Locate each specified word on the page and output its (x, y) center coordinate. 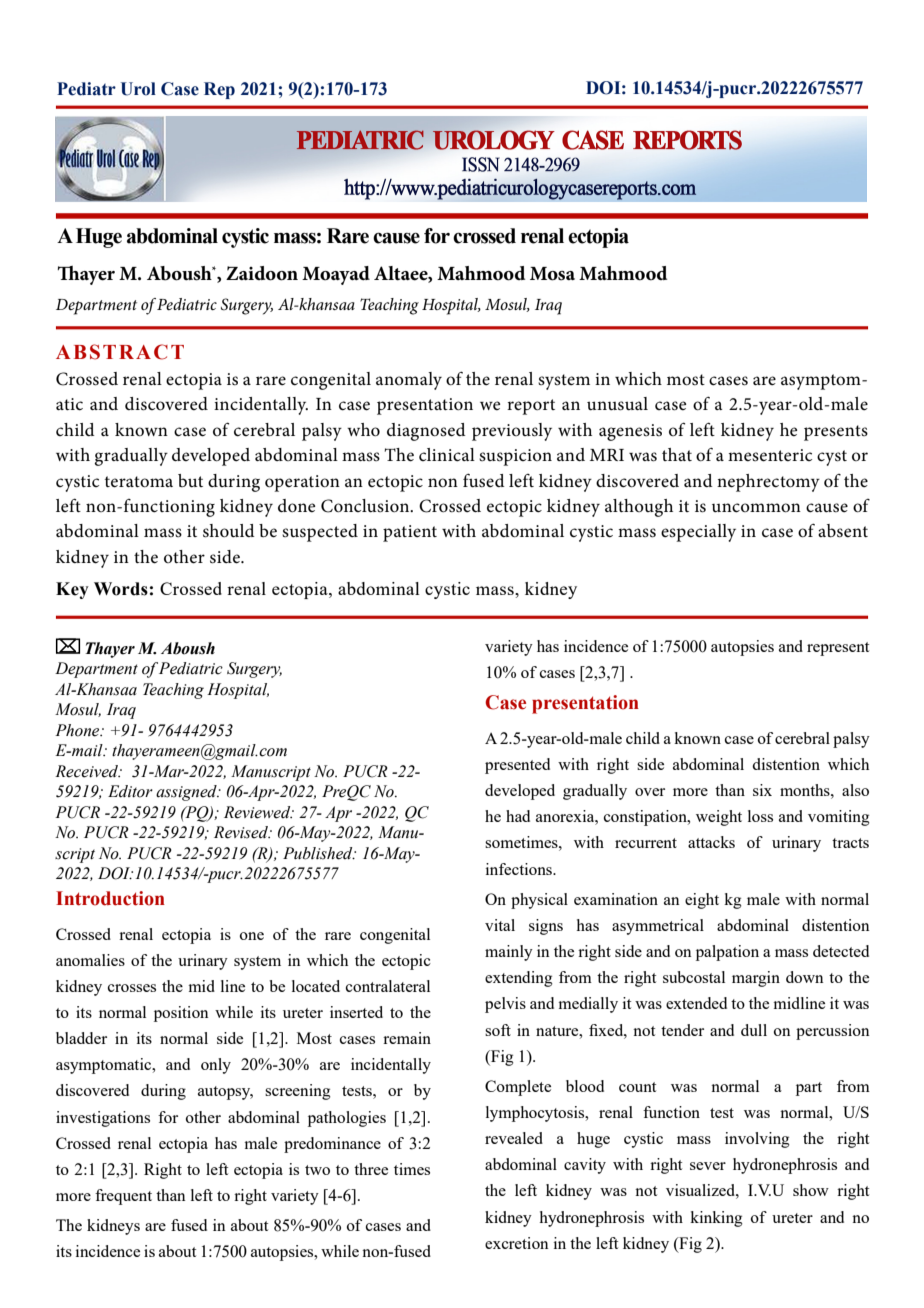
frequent (123, 1197)
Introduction (110, 898)
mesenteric (770, 455)
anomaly (409, 381)
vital (500, 925)
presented (517, 766)
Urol (138, 89)
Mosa (552, 274)
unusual (617, 404)
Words (121, 589)
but (190, 480)
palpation (727, 953)
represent (838, 649)
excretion (517, 1243)
